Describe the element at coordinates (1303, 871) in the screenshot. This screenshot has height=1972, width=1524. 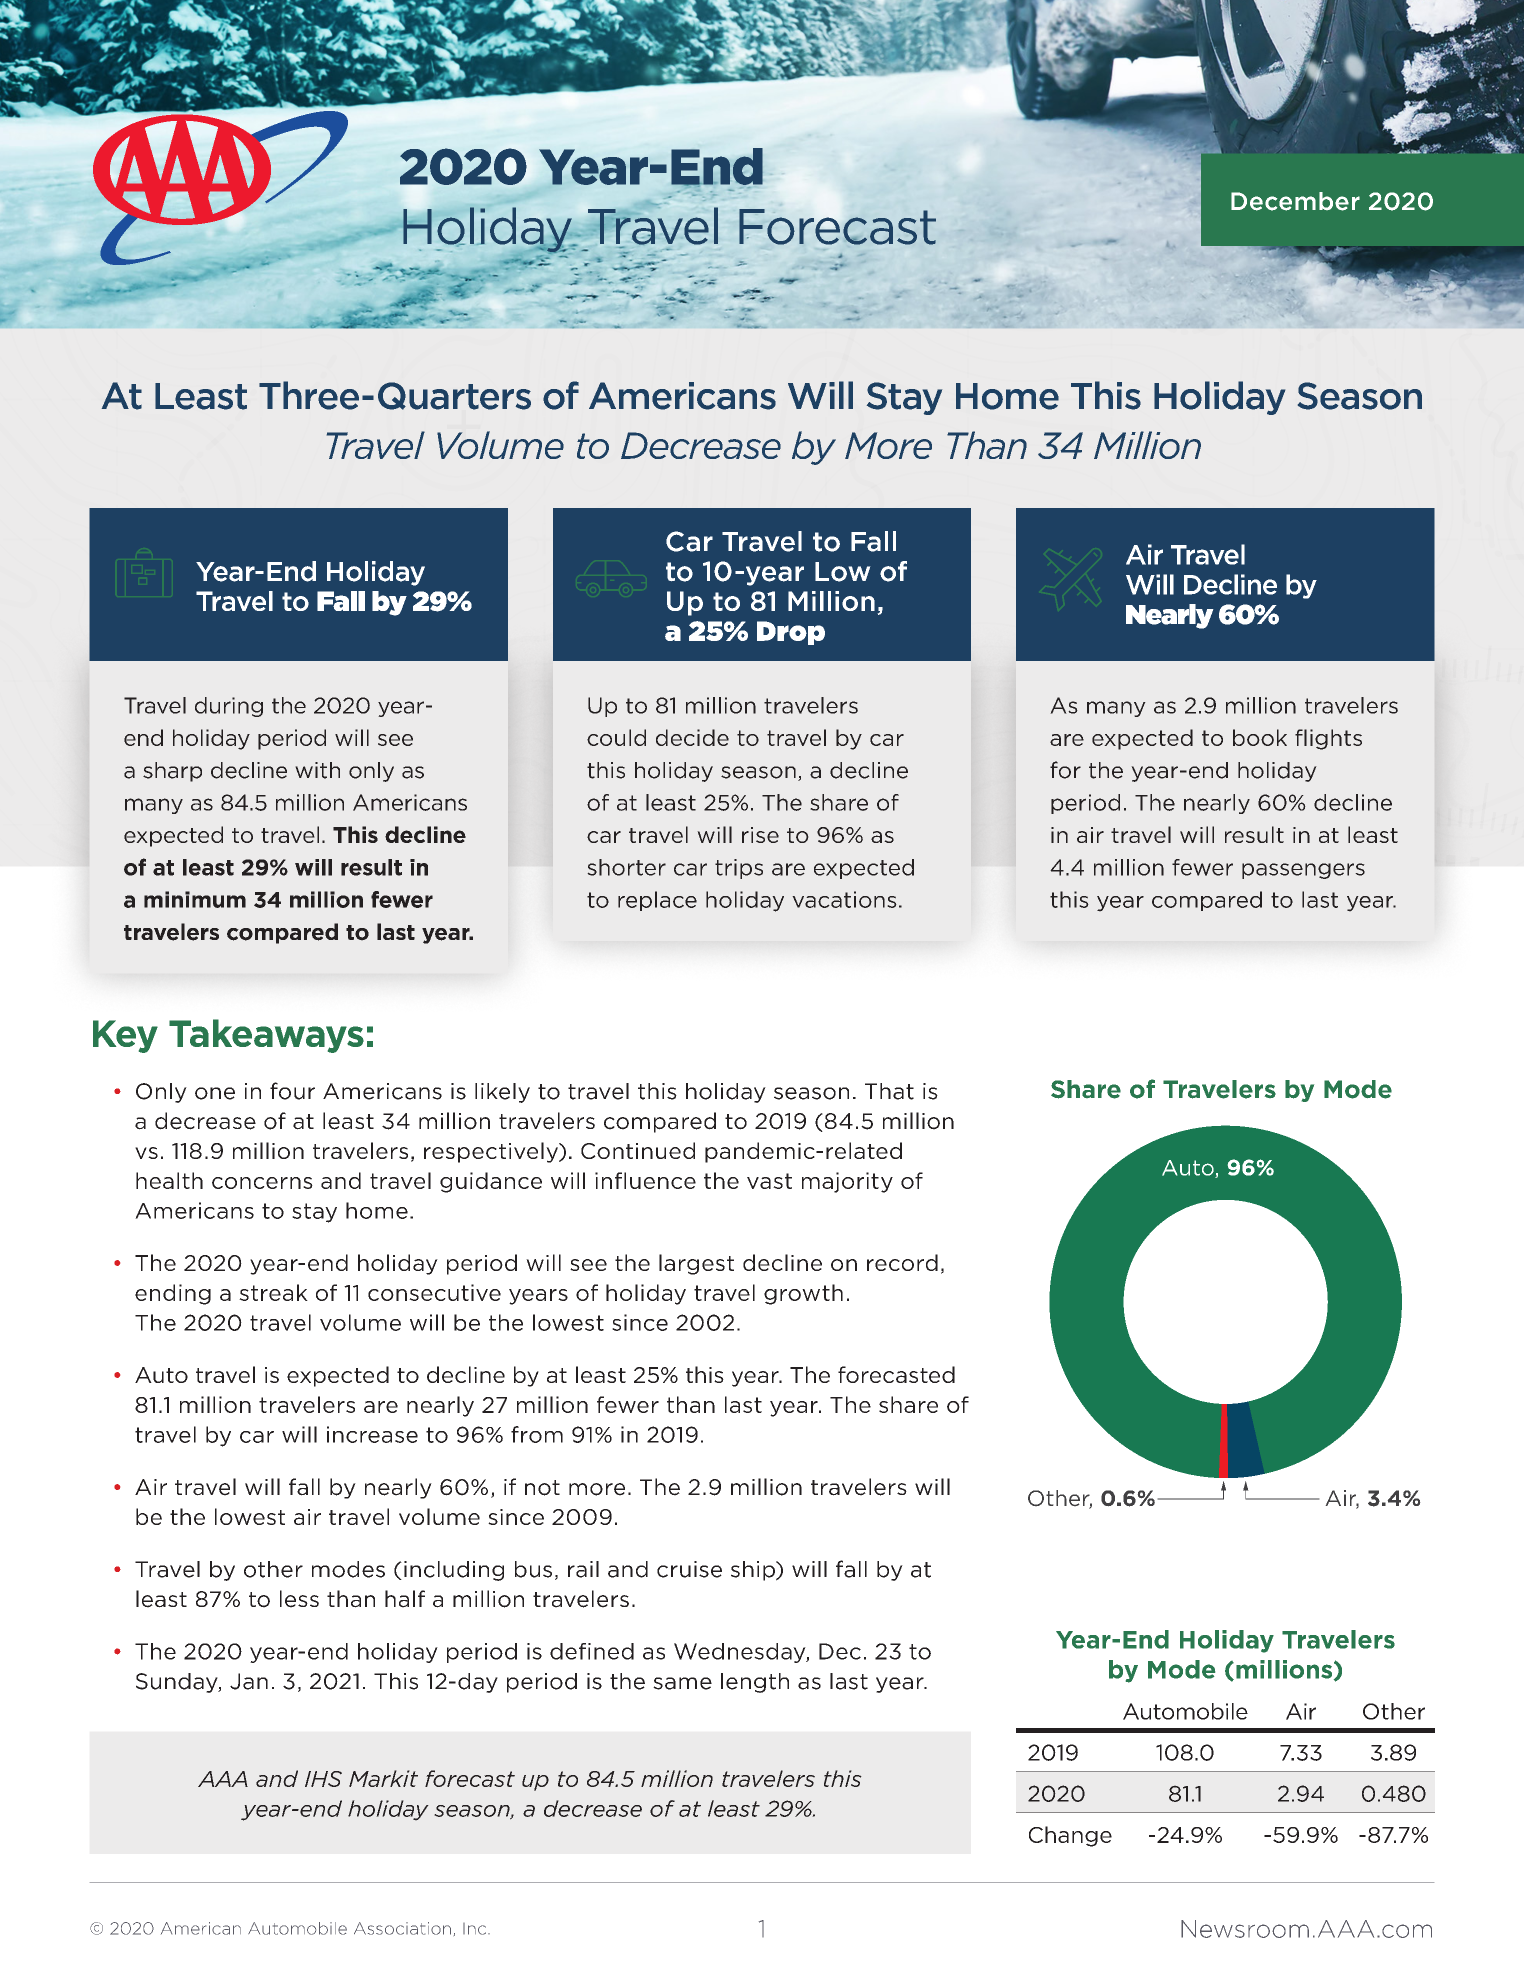
I see `passengers` at that location.
